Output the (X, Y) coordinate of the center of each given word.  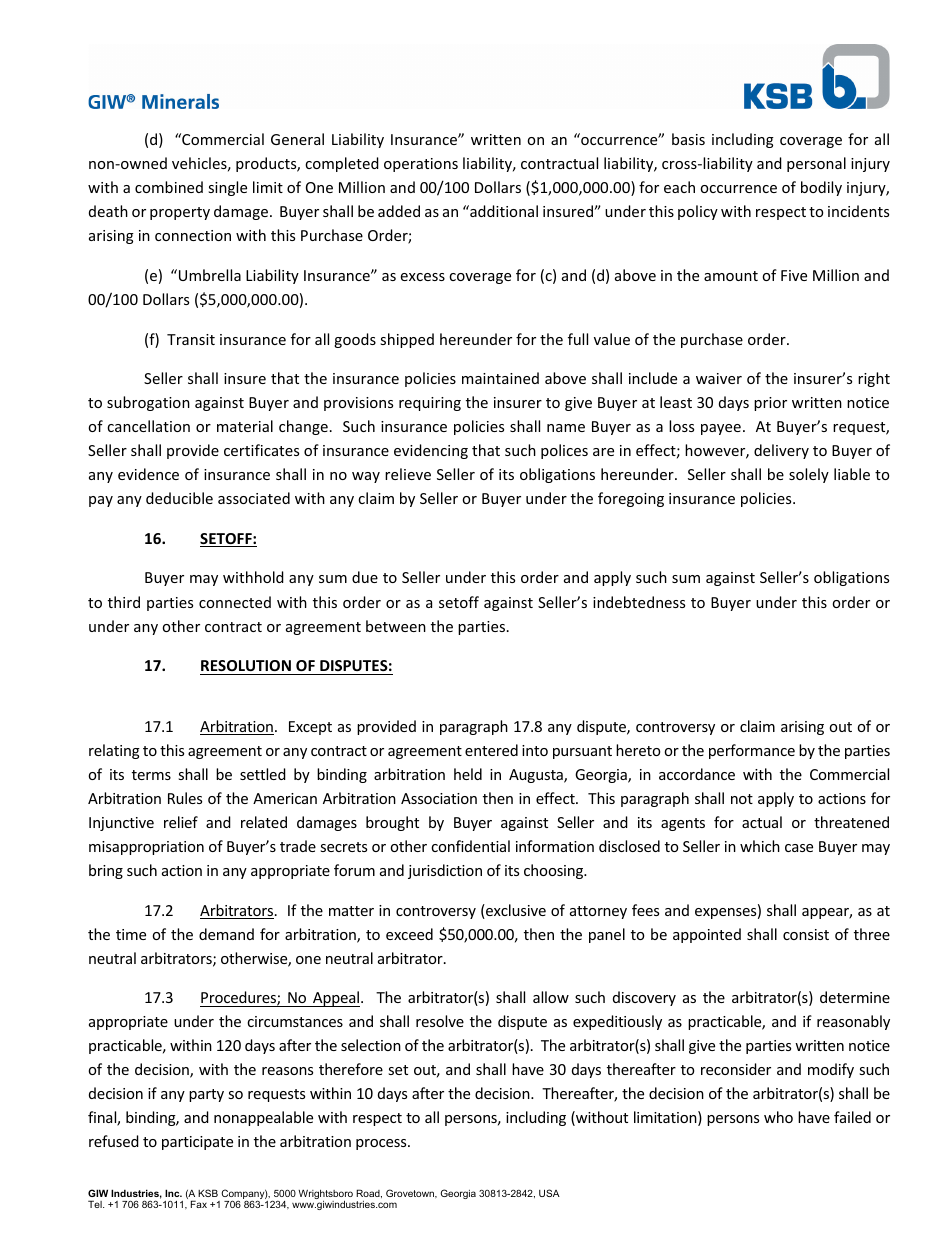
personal (816, 164)
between (396, 626)
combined (169, 187)
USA (549, 1193)
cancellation (148, 426)
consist (806, 934)
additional (503, 211)
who (778, 1117)
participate (197, 1143)
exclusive (515, 911)
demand (226, 934)
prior (770, 404)
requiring (430, 404)
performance (752, 751)
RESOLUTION (246, 665)
